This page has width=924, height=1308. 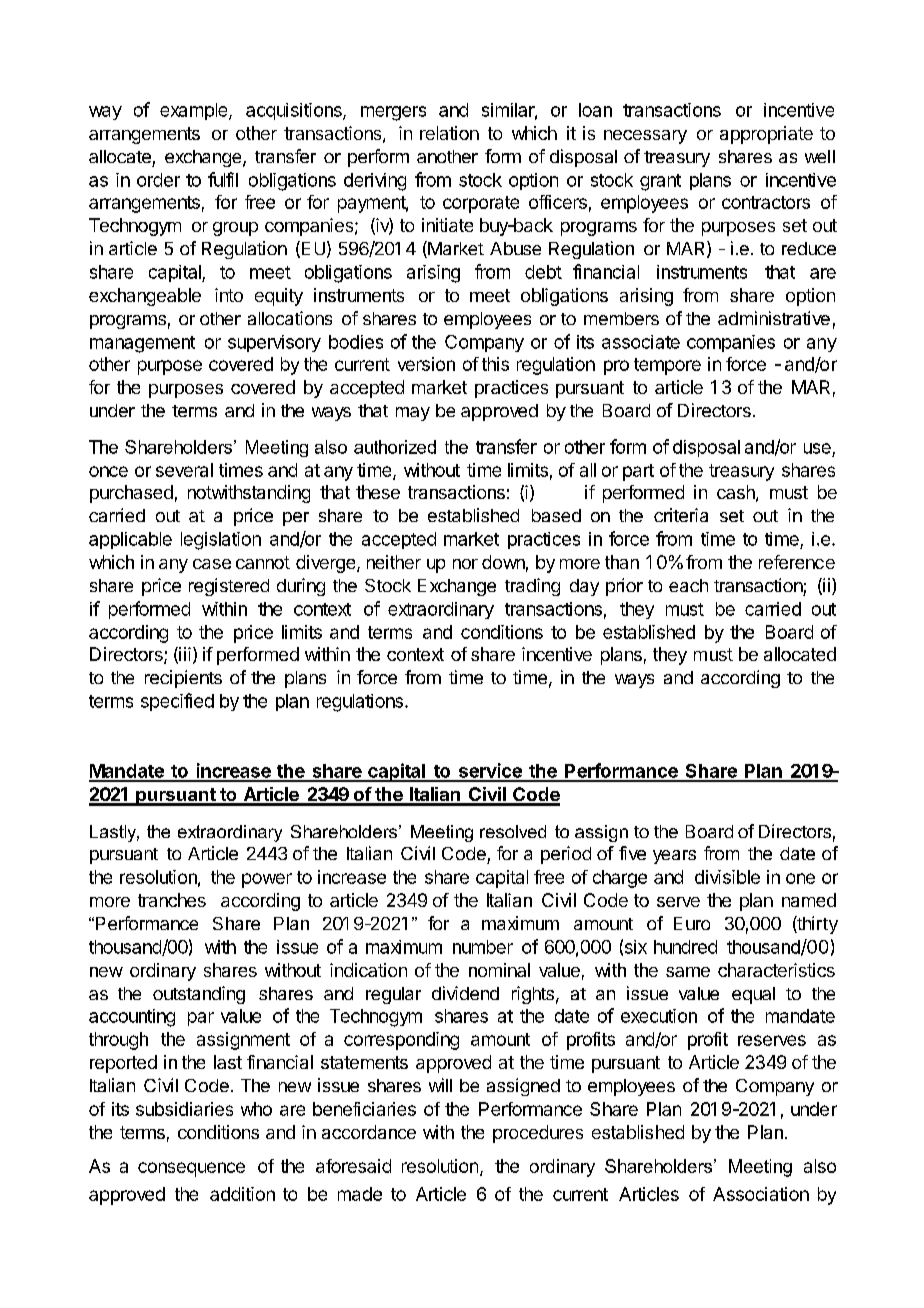 I want to click on procedures, so click(x=538, y=1134).
